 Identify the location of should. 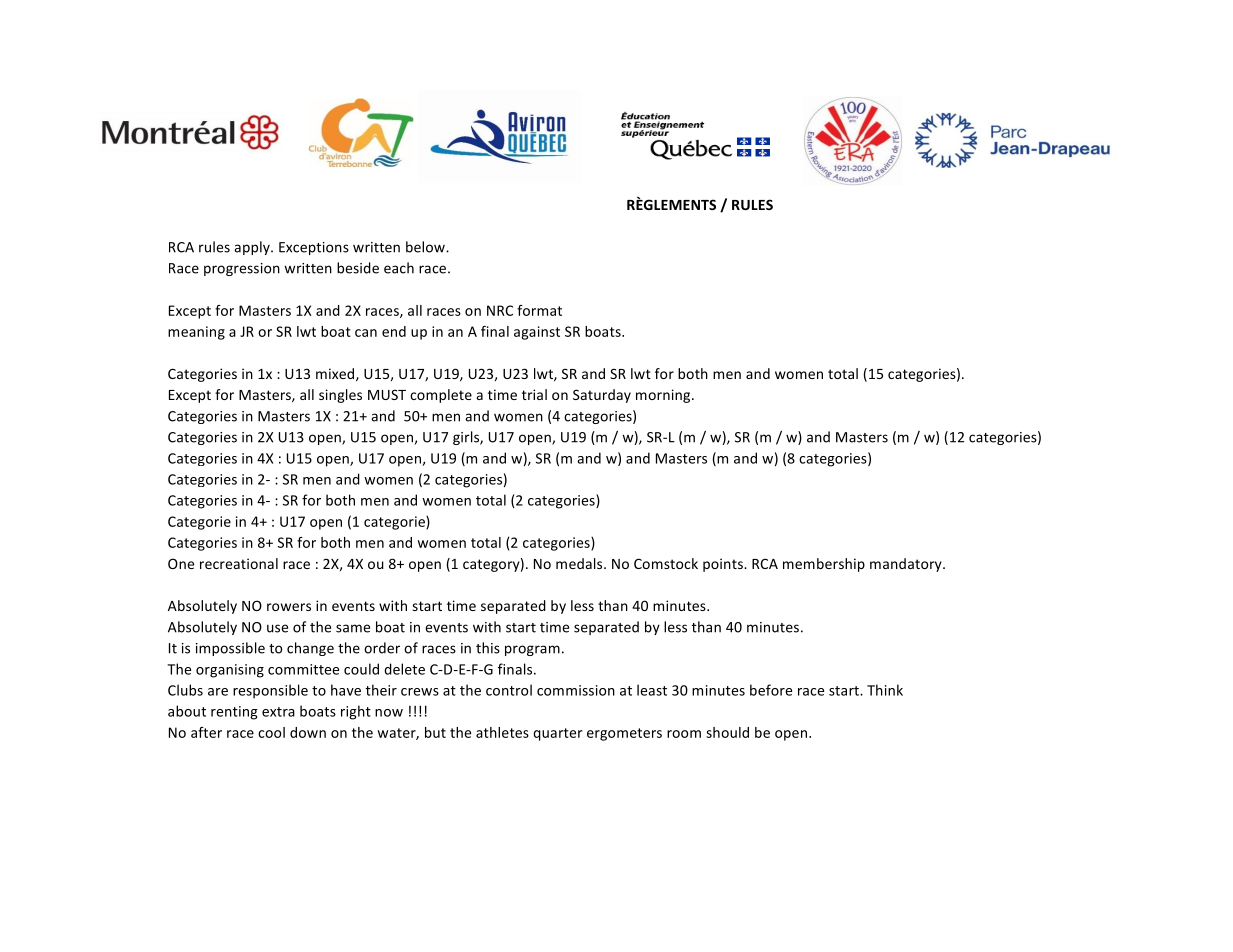
(727, 732).
